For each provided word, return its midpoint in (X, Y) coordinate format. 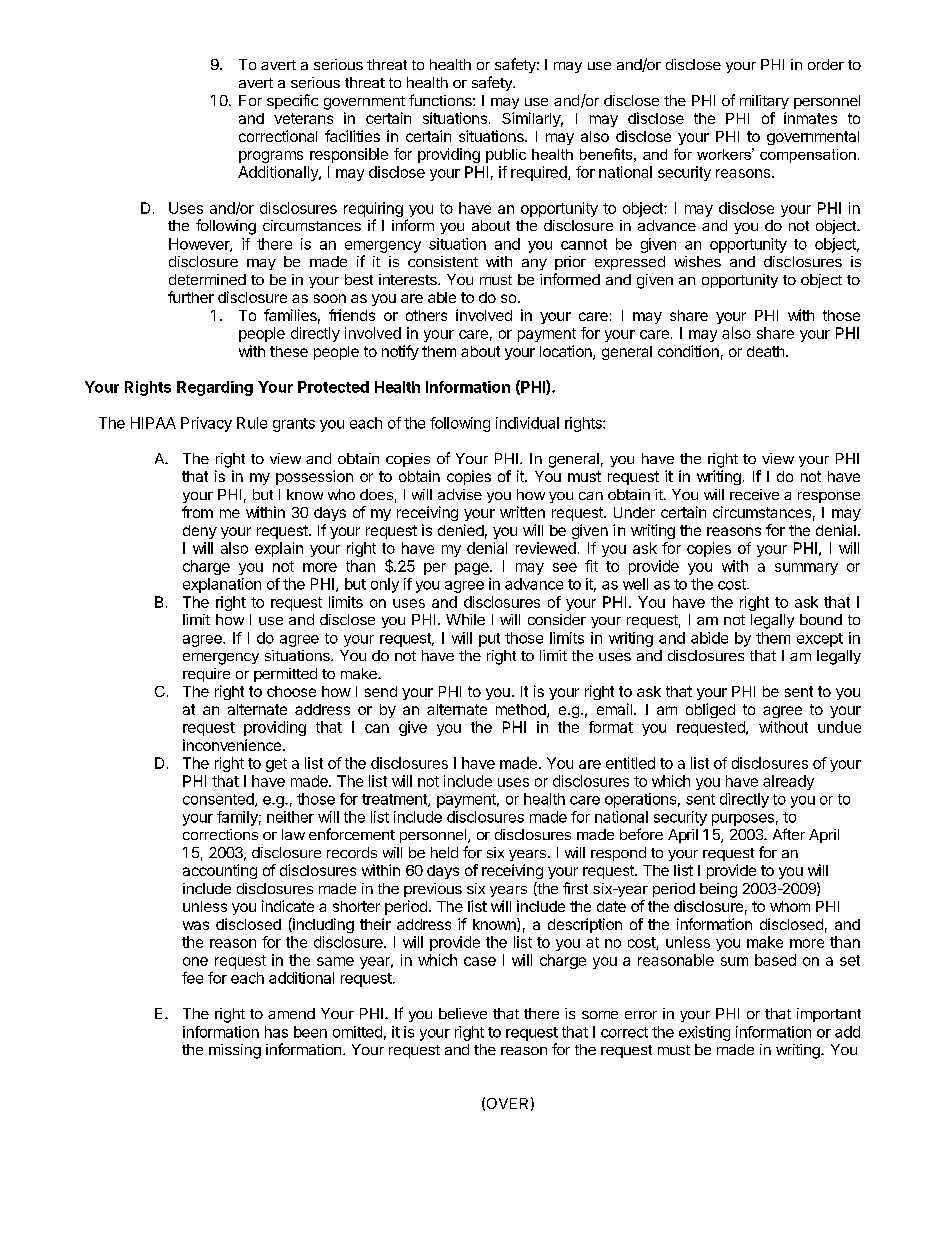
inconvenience (233, 745)
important (829, 1015)
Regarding (215, 388)
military (764, 102)
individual (527, 423)
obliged (710, 710)
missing (235, 1051)
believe (463, 1013)
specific (292, 101)
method (522, 711)
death (765, 351)
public (506, 156)
